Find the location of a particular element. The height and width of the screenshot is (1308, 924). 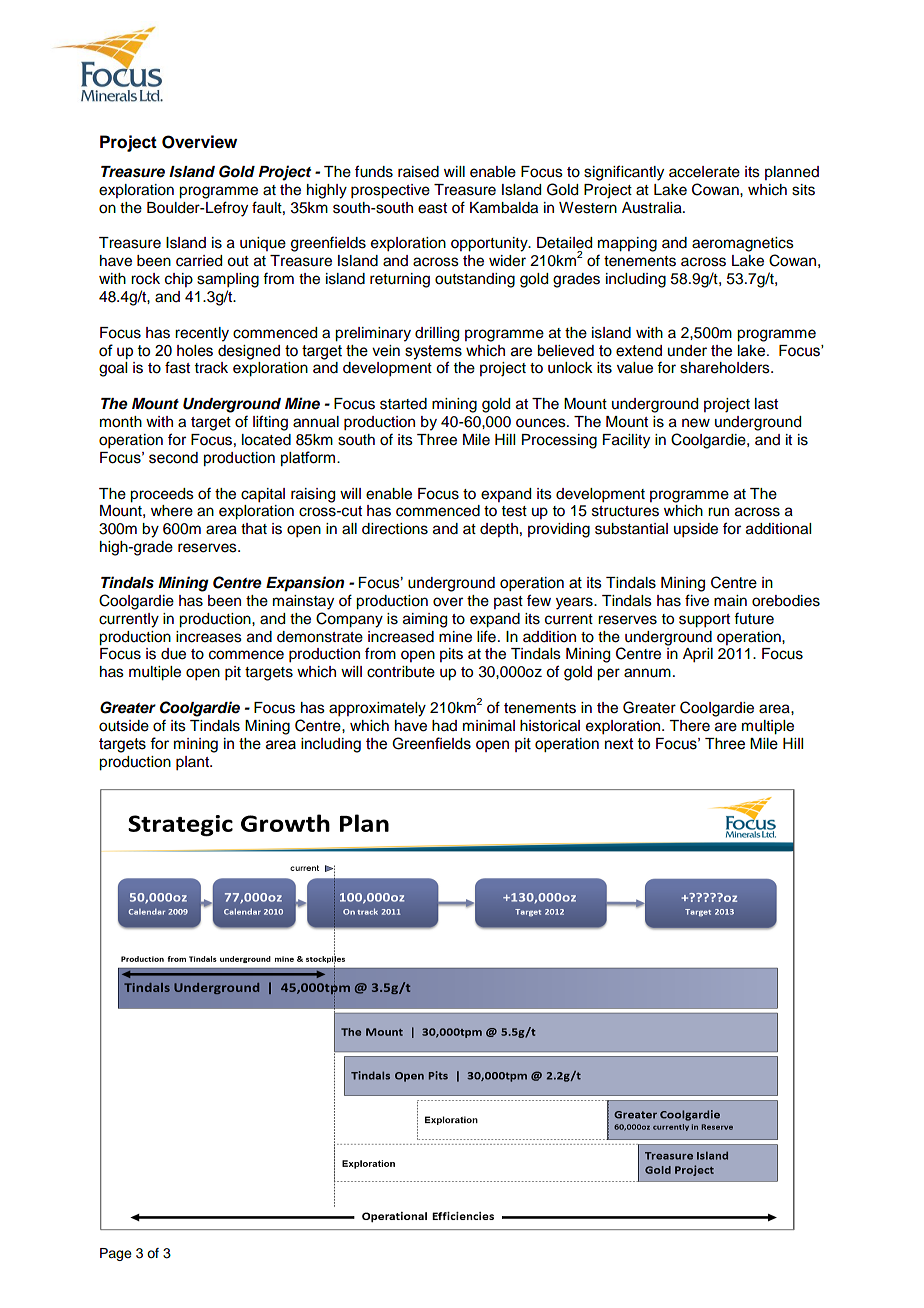

plant is located at coordinates (193, 763).
